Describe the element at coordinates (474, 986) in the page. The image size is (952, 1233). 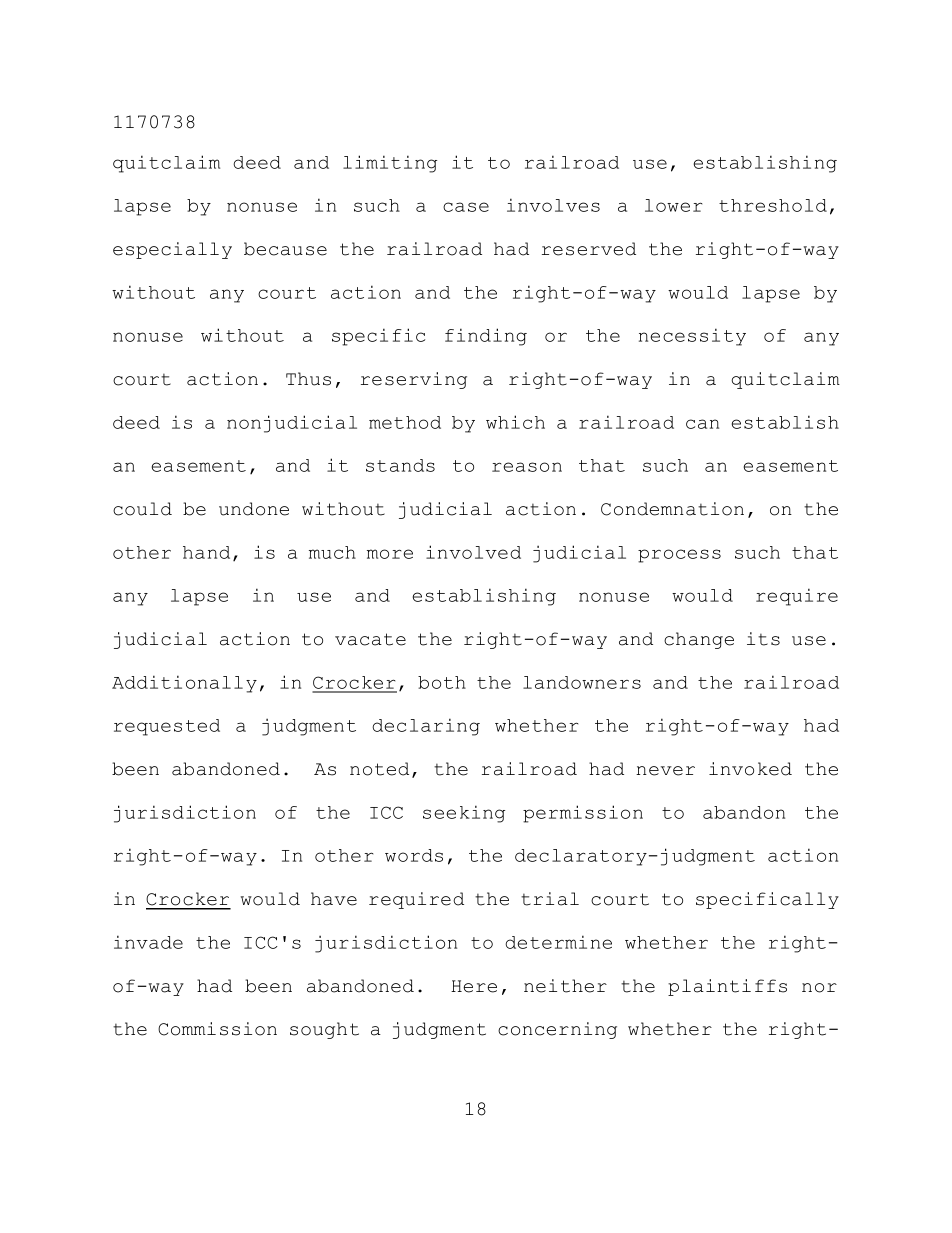
I see `Here` at that location.
